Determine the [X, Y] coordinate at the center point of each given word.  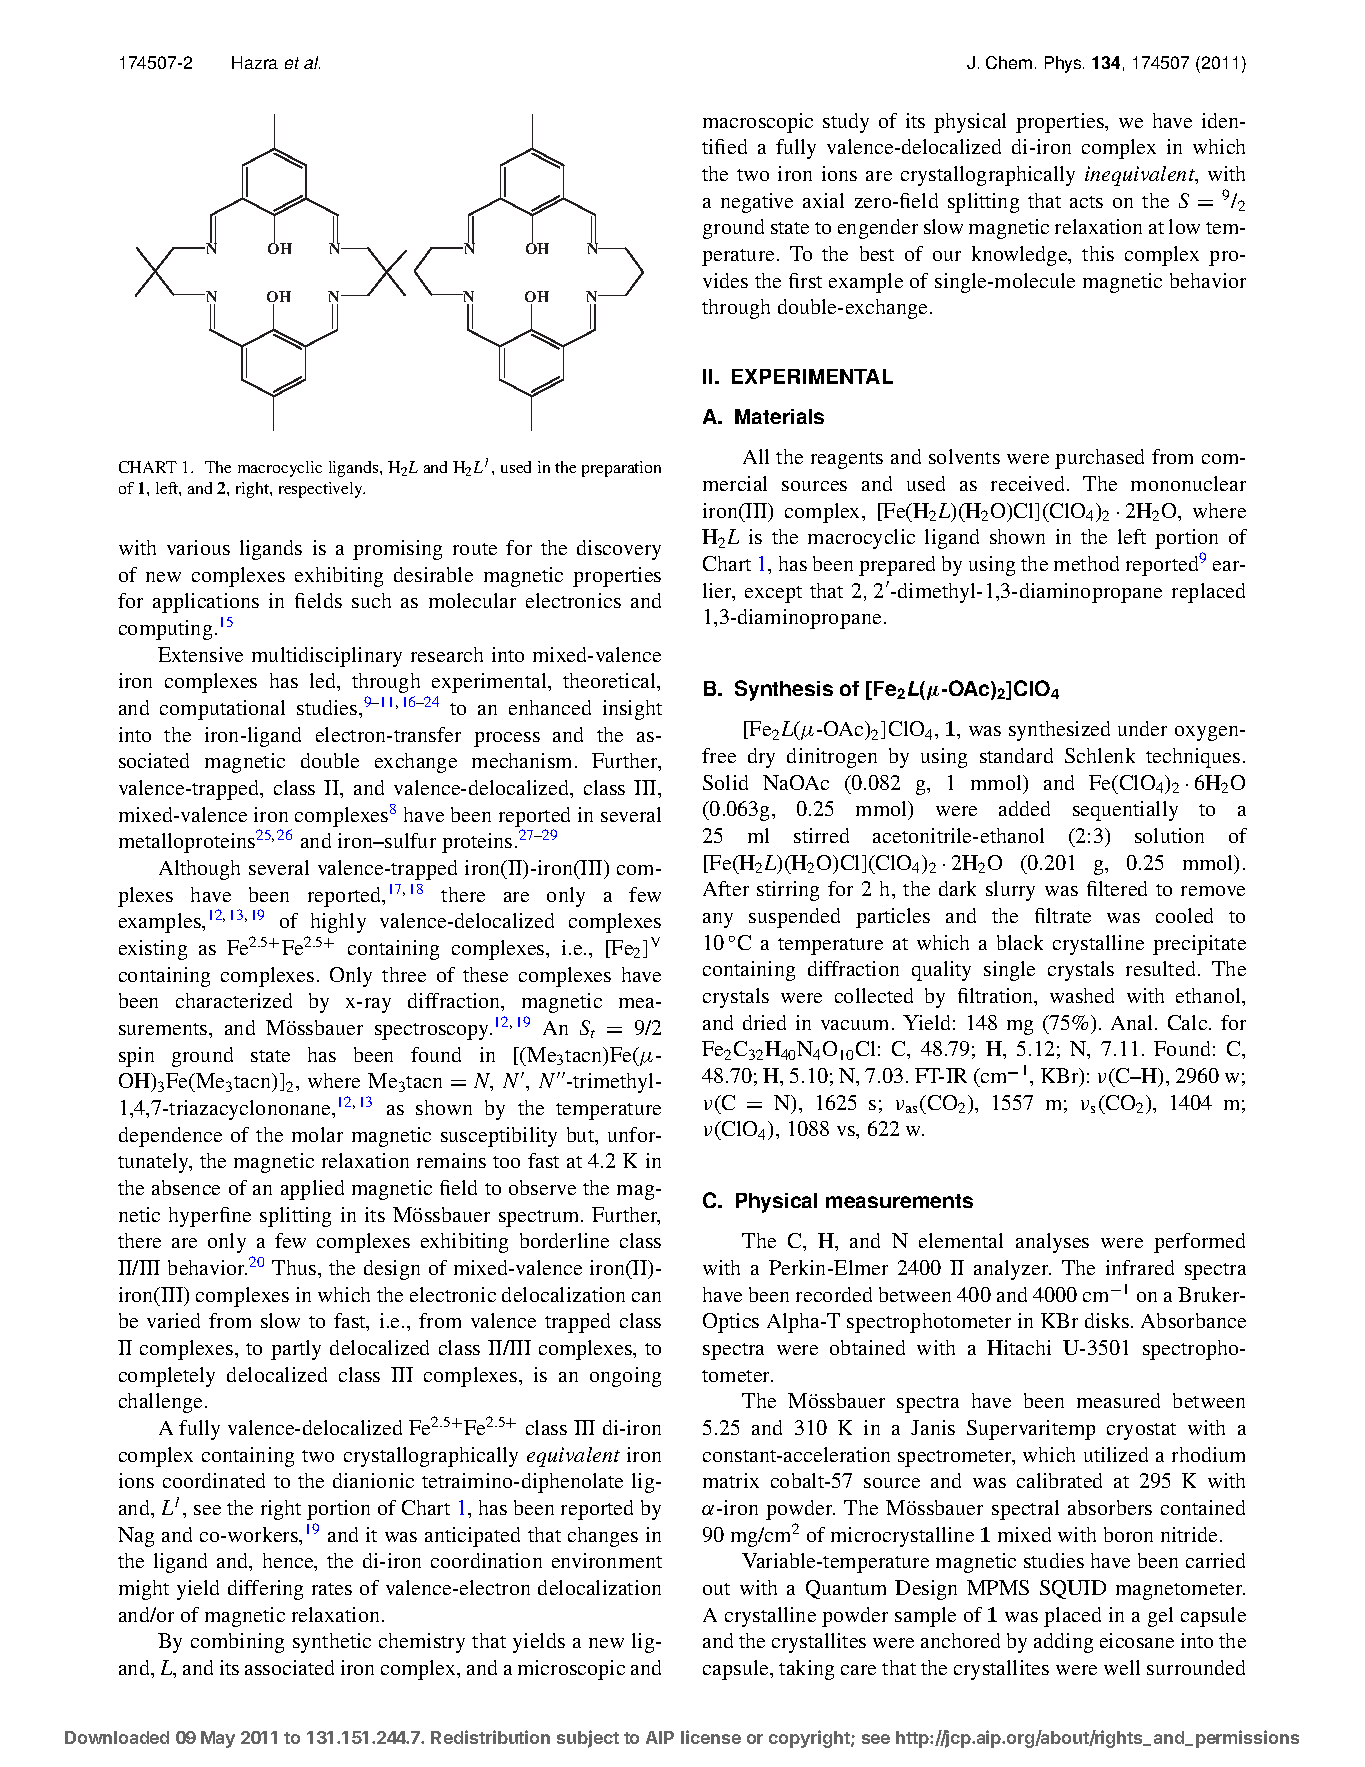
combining [237, 1643]
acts [1086, 202]
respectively [322, 490]
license [711, 1737]
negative [757, 203]
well [1122, 1667]
